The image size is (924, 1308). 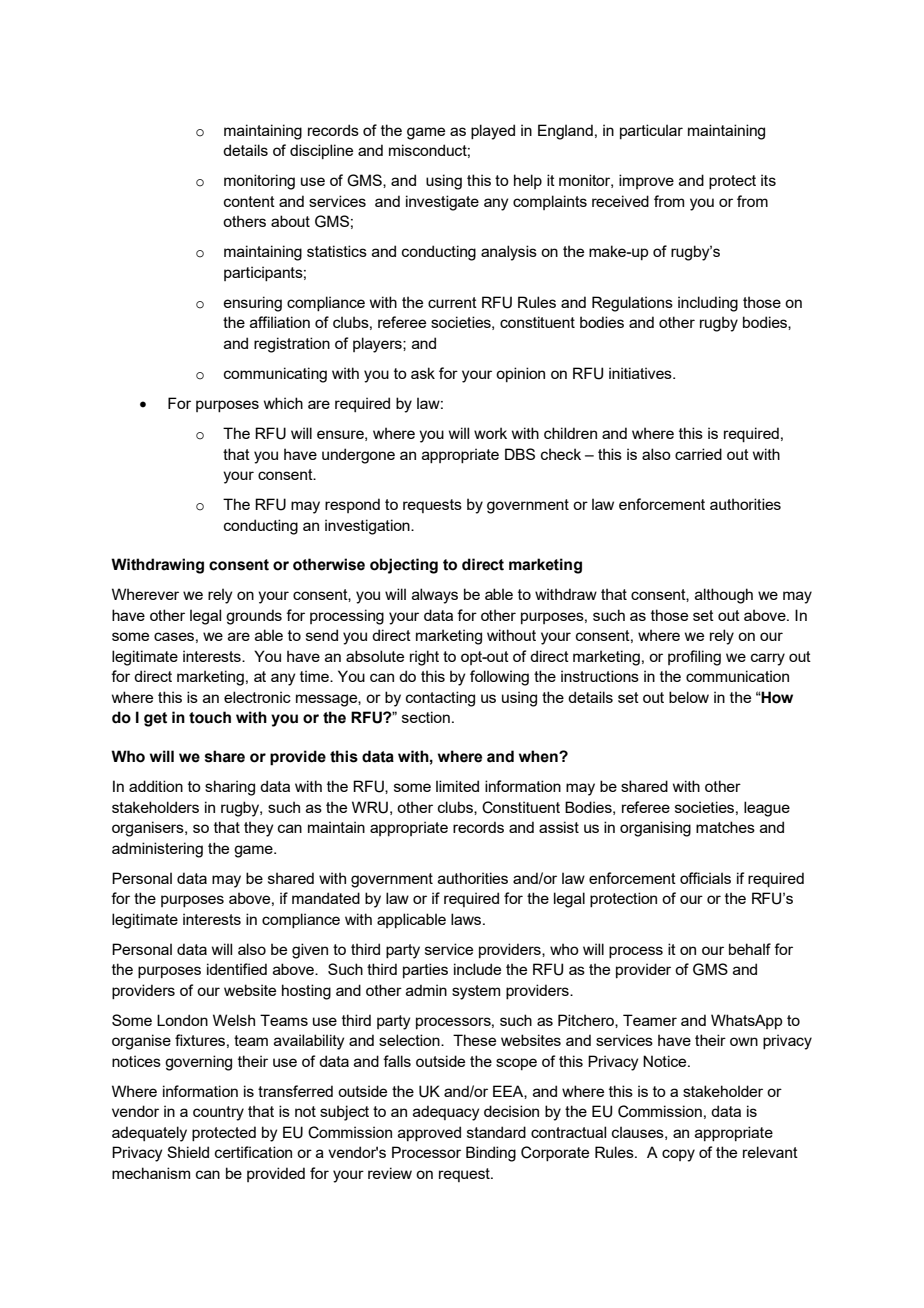 I want to click on played, so click(x=493, y=132).
